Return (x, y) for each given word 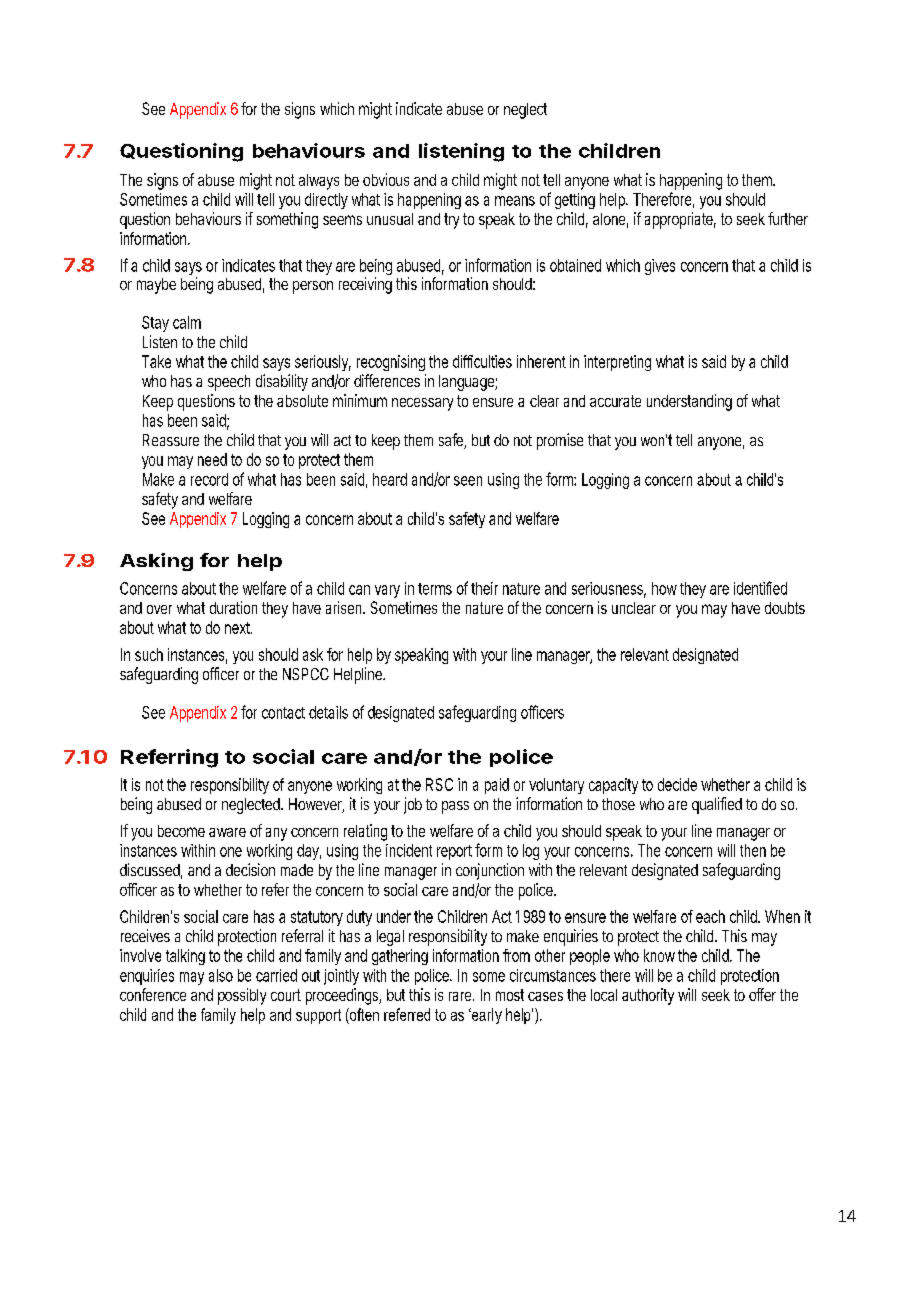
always (319, 182)
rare (461, 996)
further (788, 218)
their (484, 588)
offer (762, 994)
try (451, 221)
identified (760, 588)
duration (233, 607)
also (221, 975)
